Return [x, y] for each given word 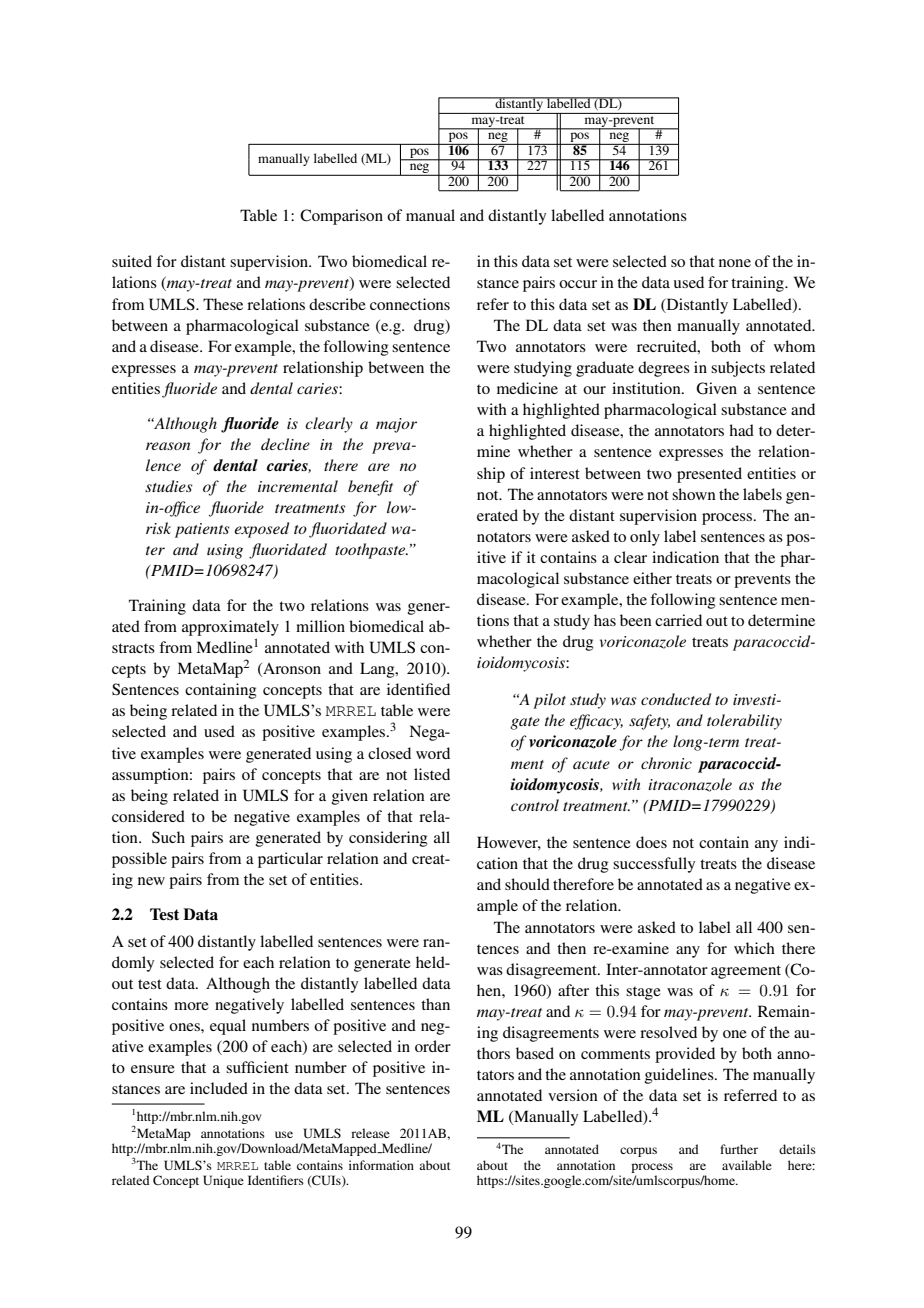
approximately [230, 628]
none [735, 263]
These [223, 304]
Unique [223, 1181]
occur [578, 284]
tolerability [744, 722]
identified [418, 689]
